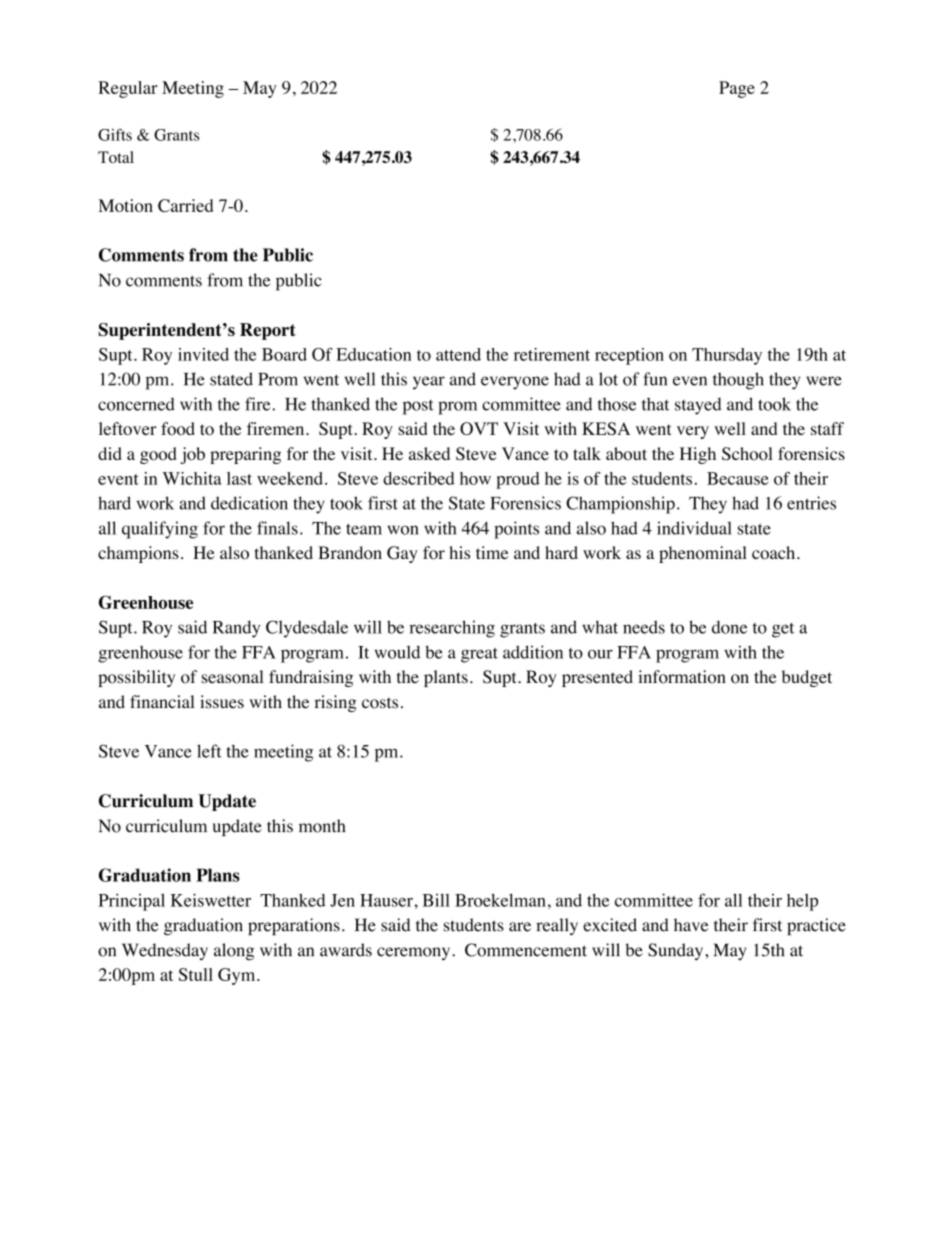 The height and width of the screenshot is (1233, 952). Describe the element at coordinates (165, 951) in the screenshot. I see `Wednesday` at that location.
